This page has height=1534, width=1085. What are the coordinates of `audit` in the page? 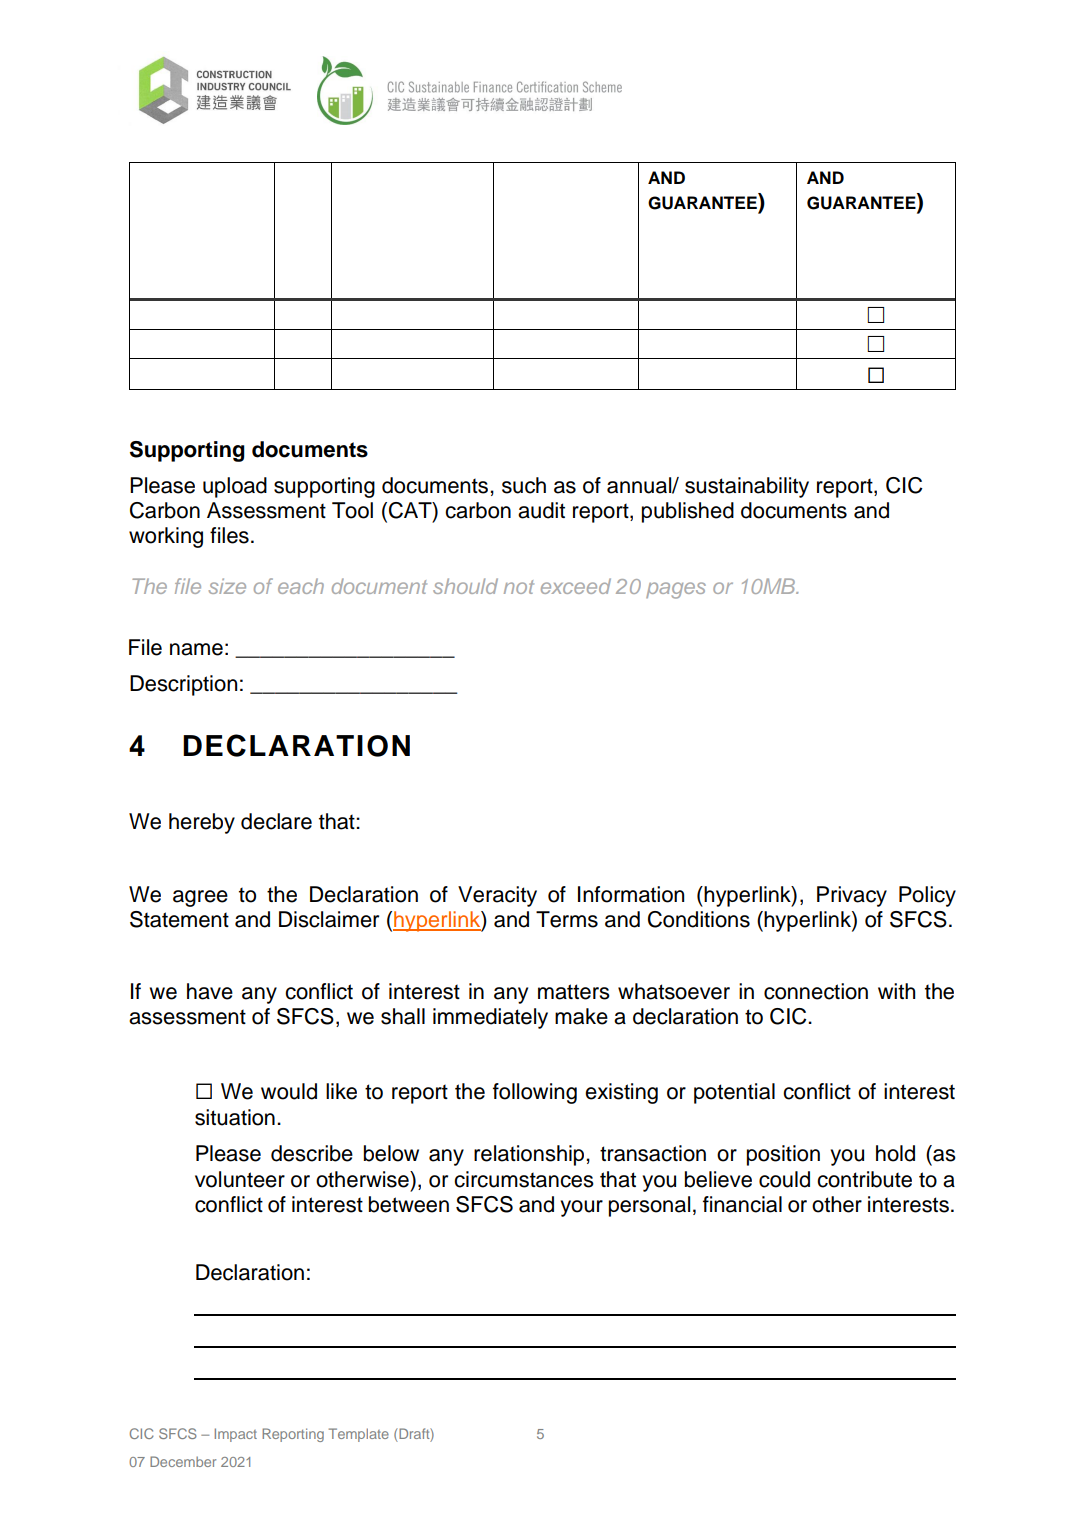 It's located at (541, 510).
